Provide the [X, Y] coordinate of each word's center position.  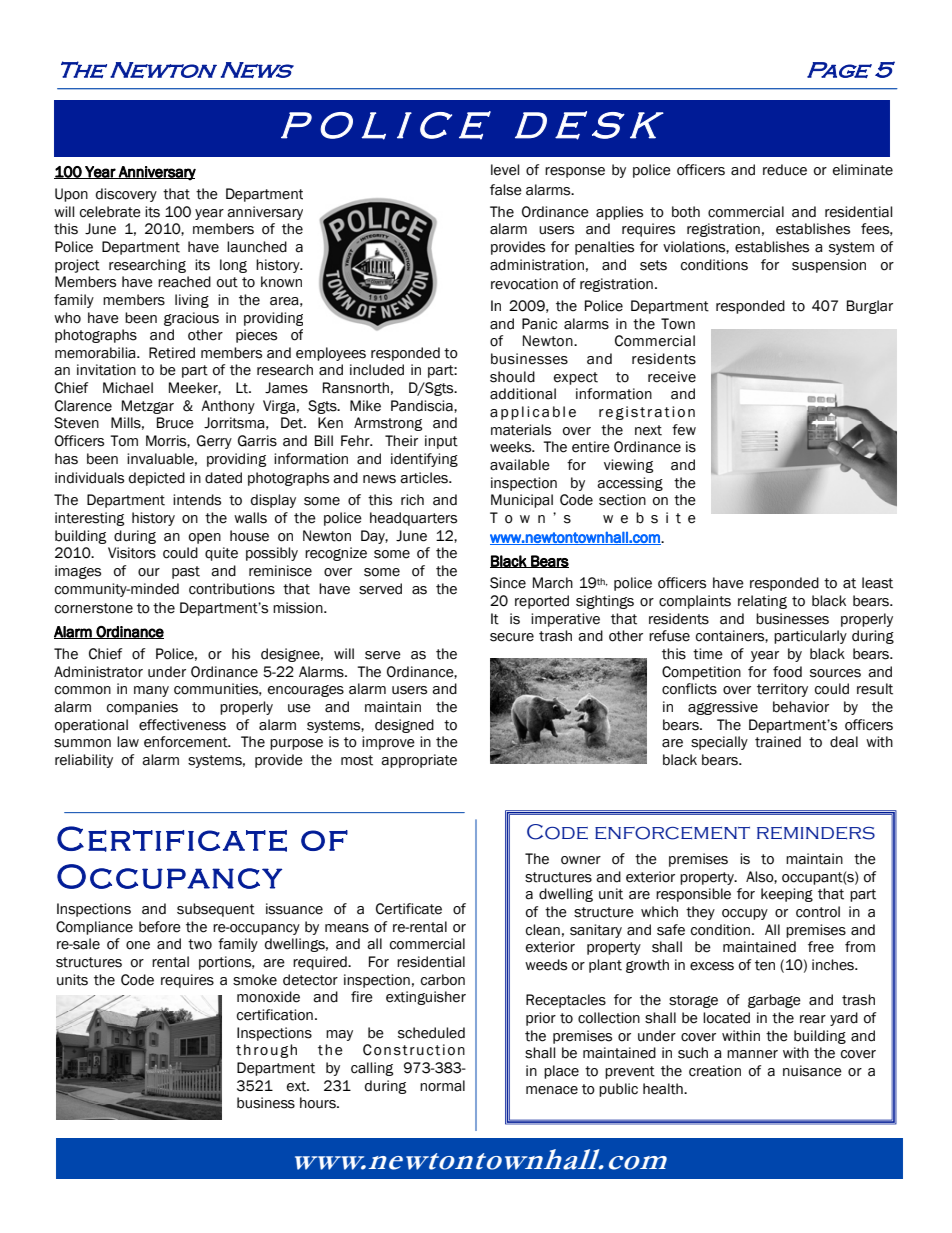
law [128, 742]
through [266, 1051]
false [506, 190]
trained [778, 742]
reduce [785, 170]
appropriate [419, 761]
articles [425, 478]
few [684, 430]
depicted [157, 479]
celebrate [110, 212]
